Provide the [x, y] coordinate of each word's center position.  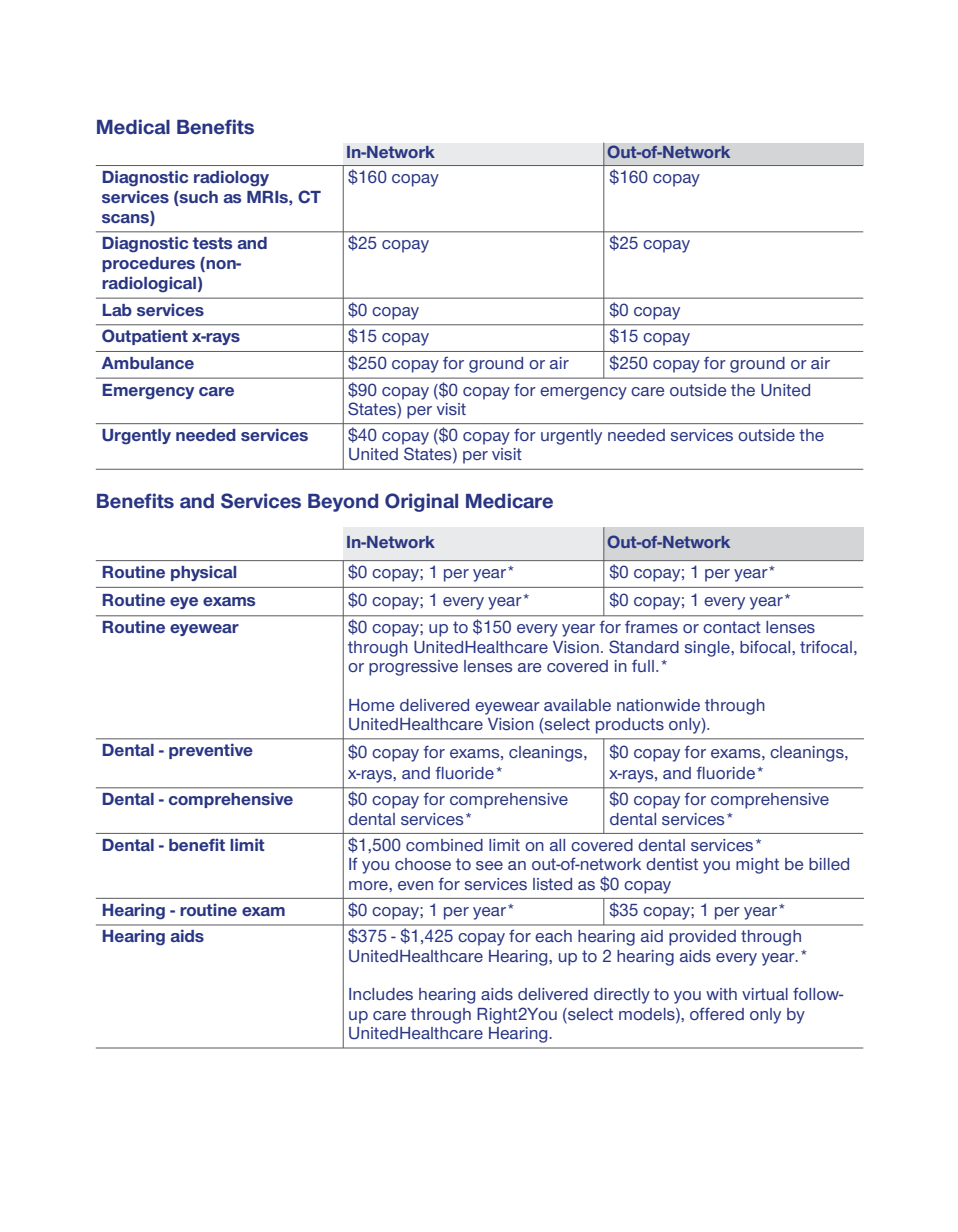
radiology [231, 178]
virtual [765, 994]
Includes [381, 994]
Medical [133, 127]
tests [212, 243]
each [553, 936]
